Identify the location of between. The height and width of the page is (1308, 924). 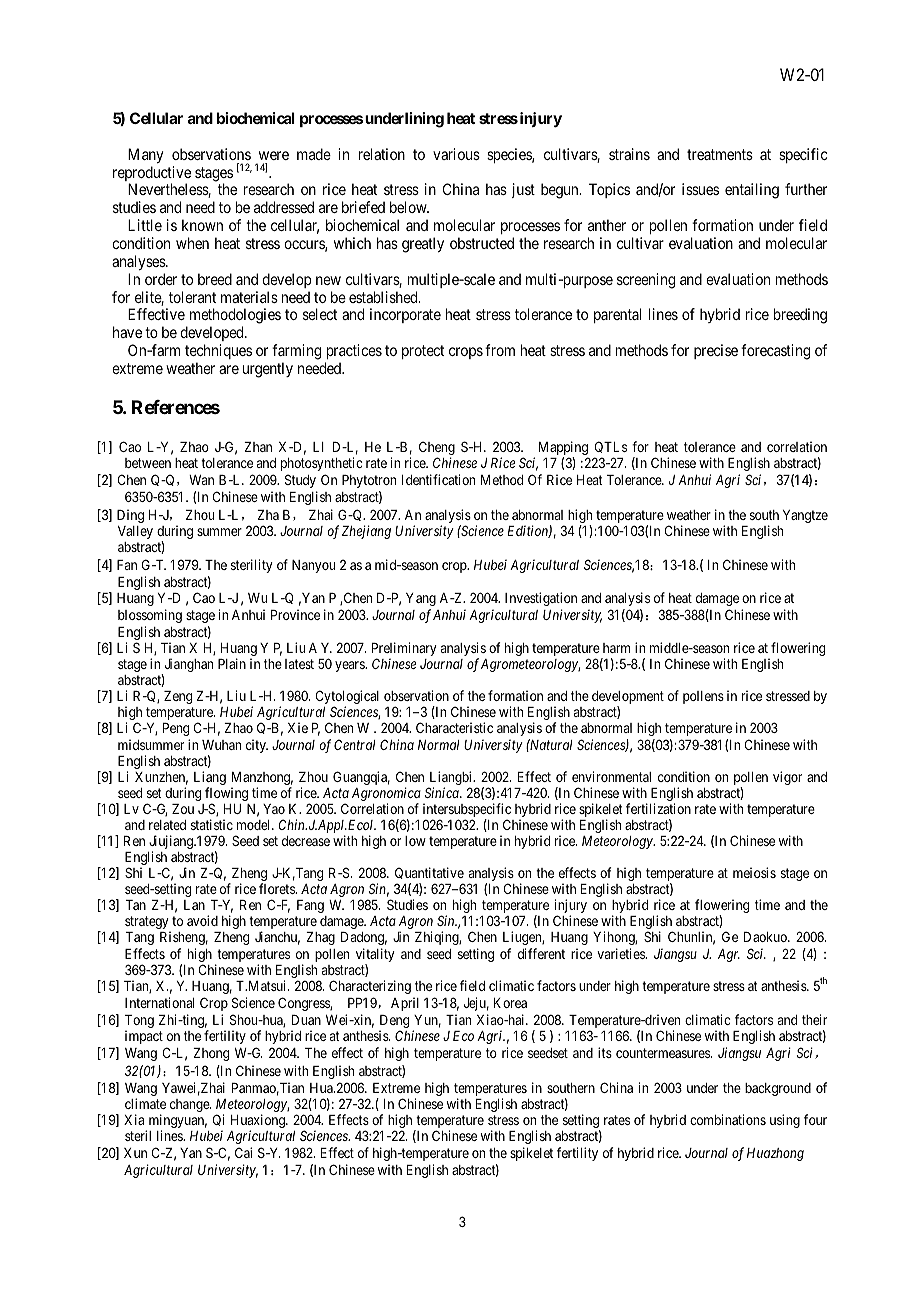
(148, 463).
